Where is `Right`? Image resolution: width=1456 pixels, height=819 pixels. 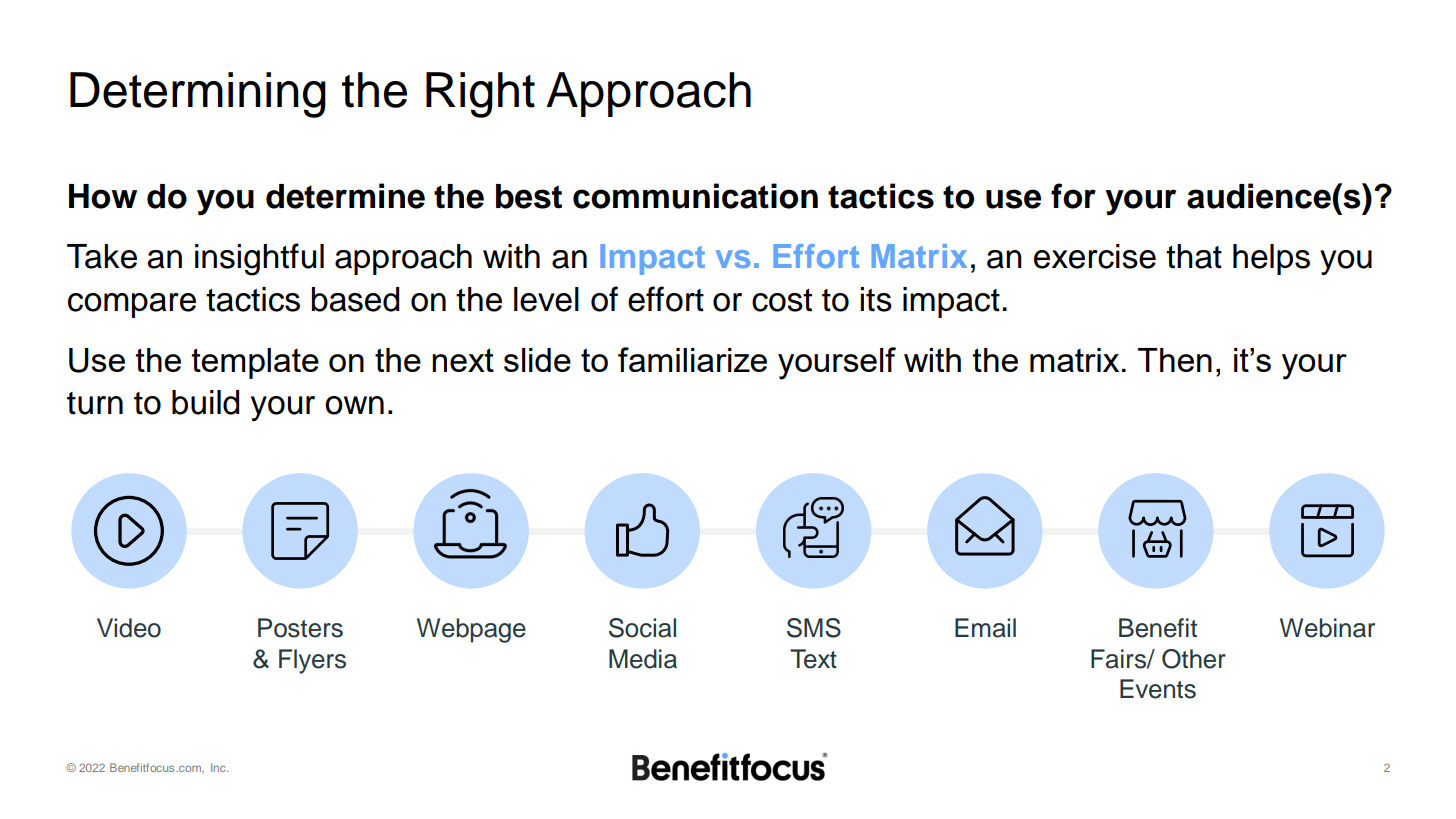
Right is located at coordinates (480, 95).
